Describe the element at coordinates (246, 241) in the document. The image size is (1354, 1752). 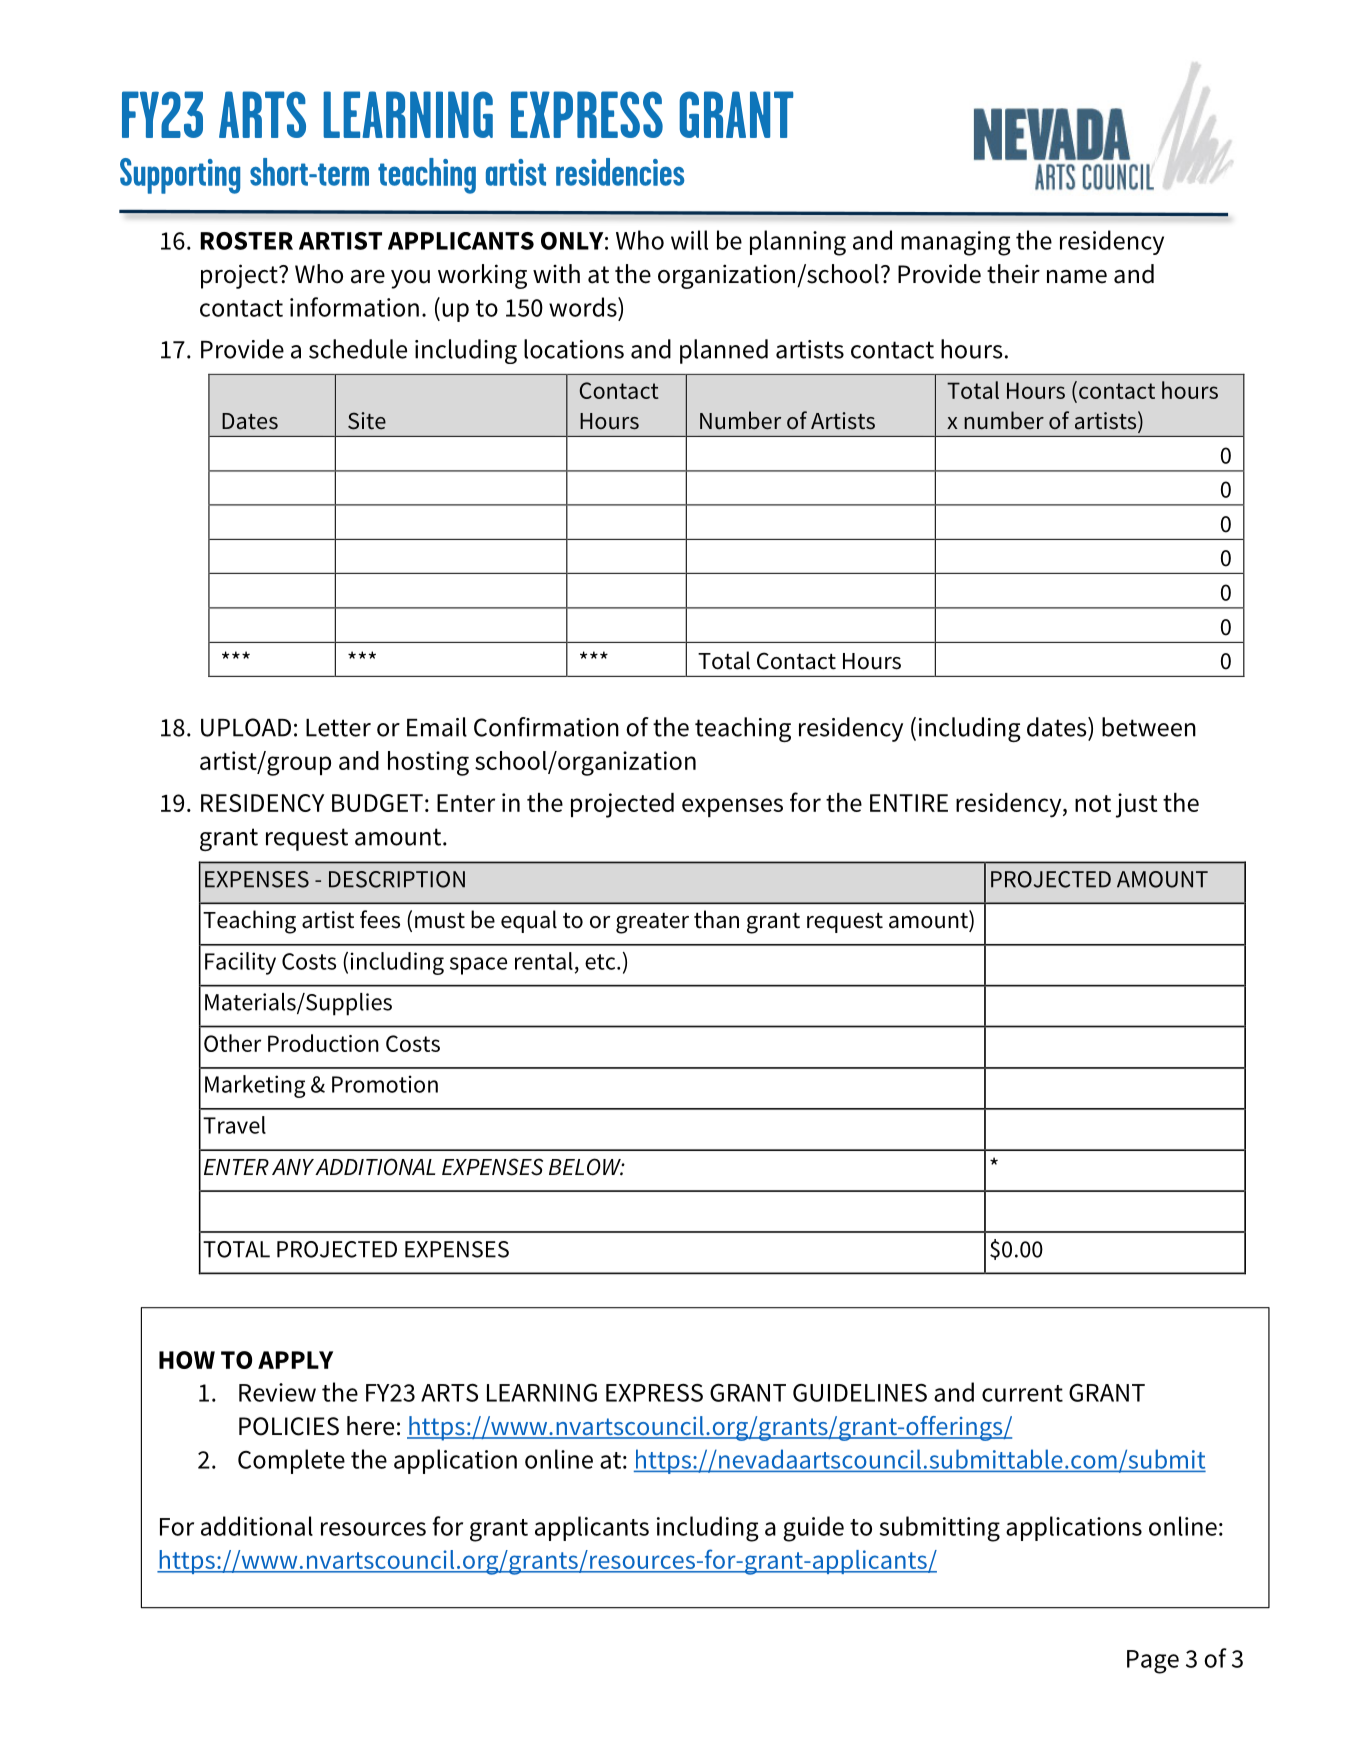
I see `ROSTER` at that location.
